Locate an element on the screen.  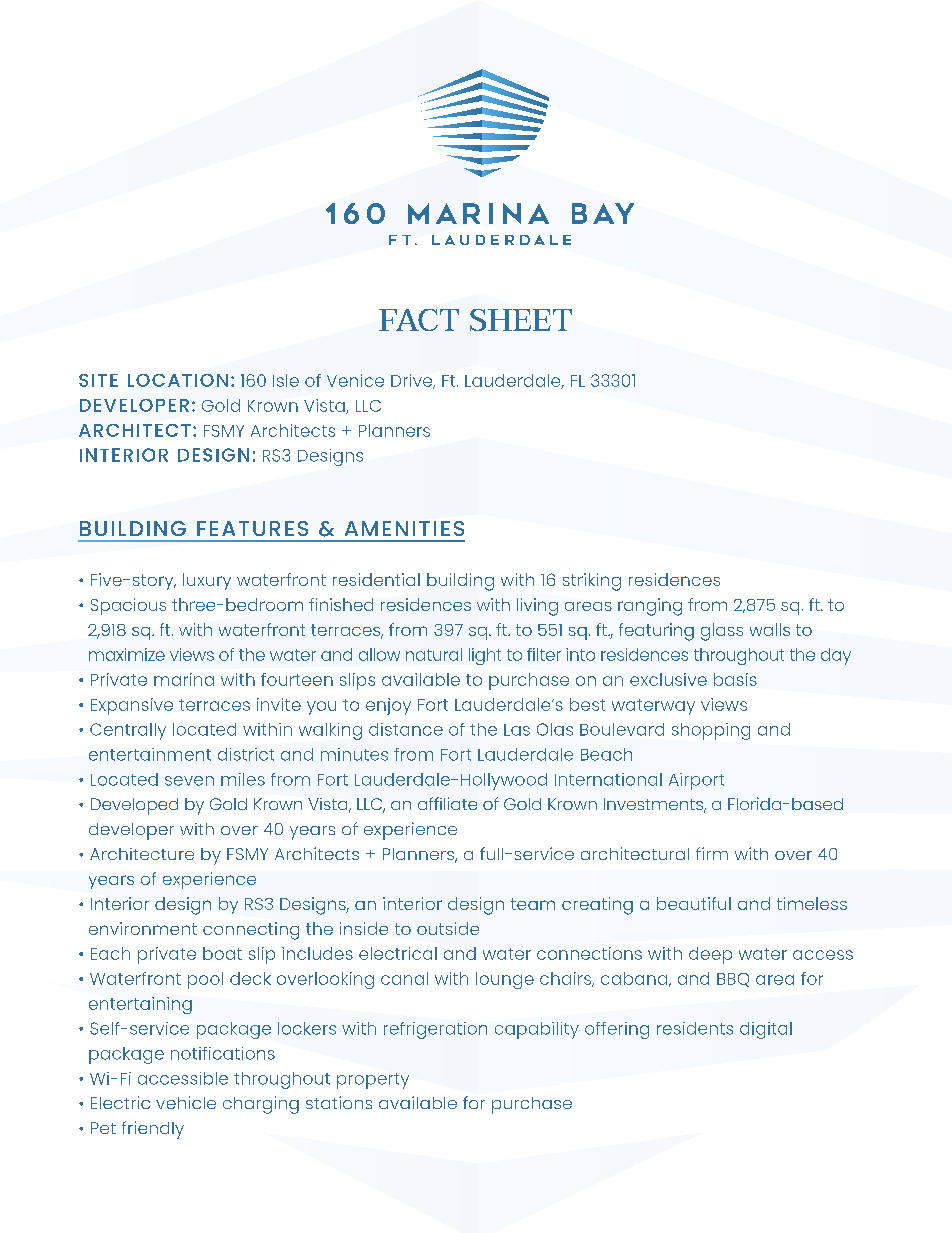
distance is located at coordinates (406, 729).
